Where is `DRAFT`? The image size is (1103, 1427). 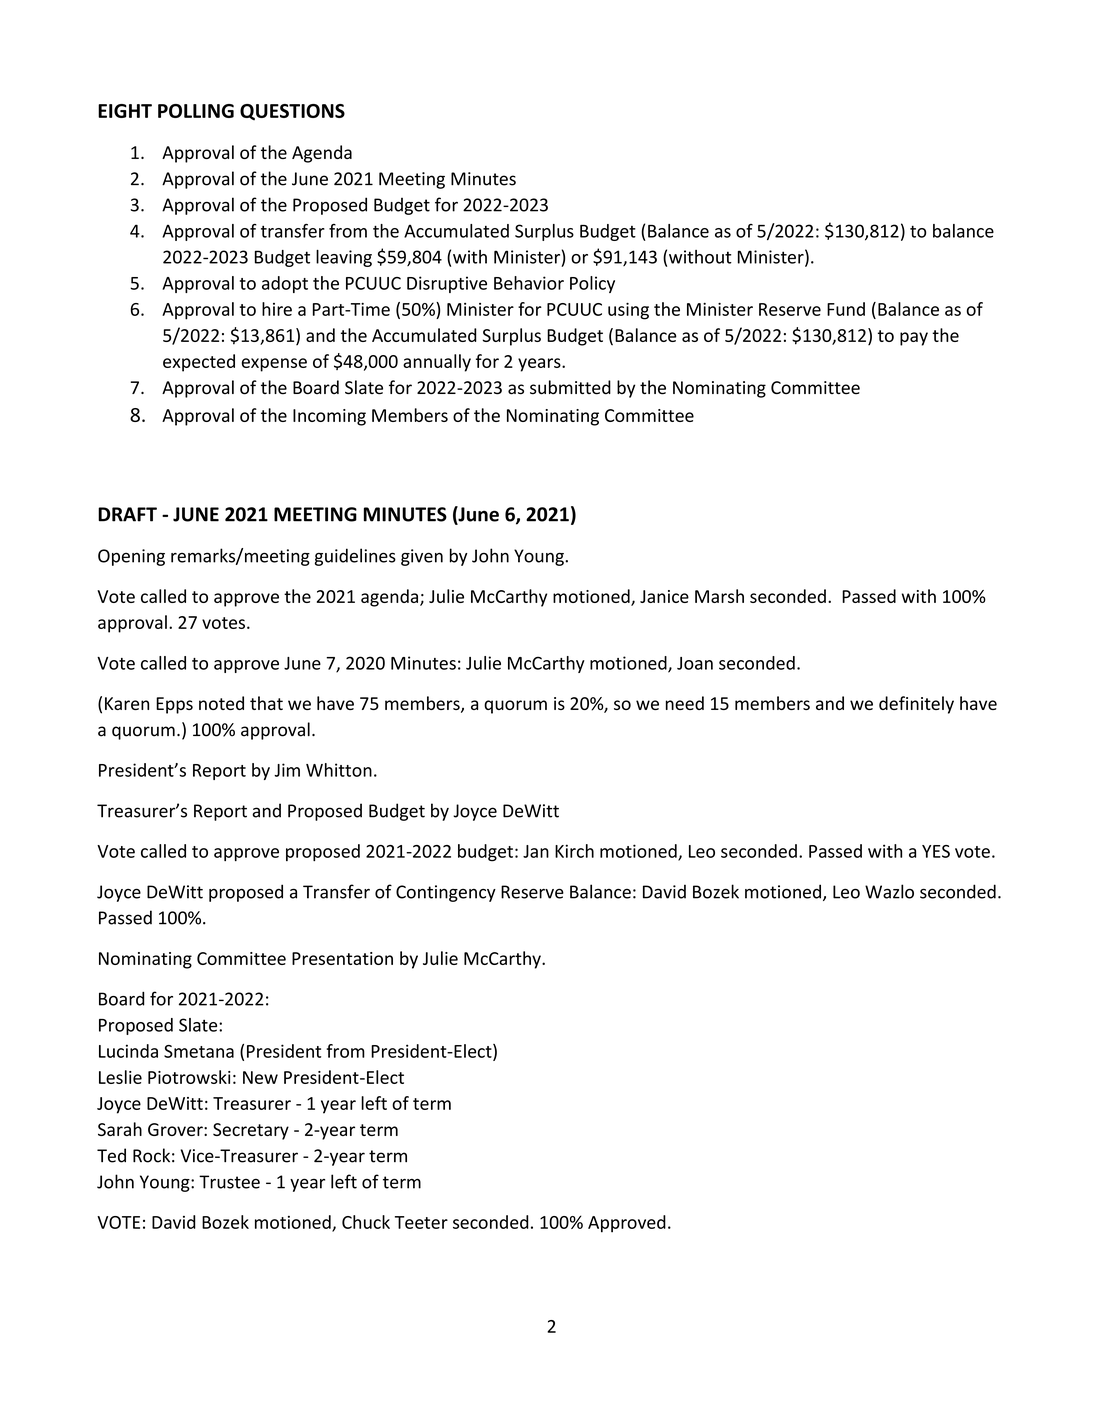 DRAFT is located at coordinates (127, 514).
